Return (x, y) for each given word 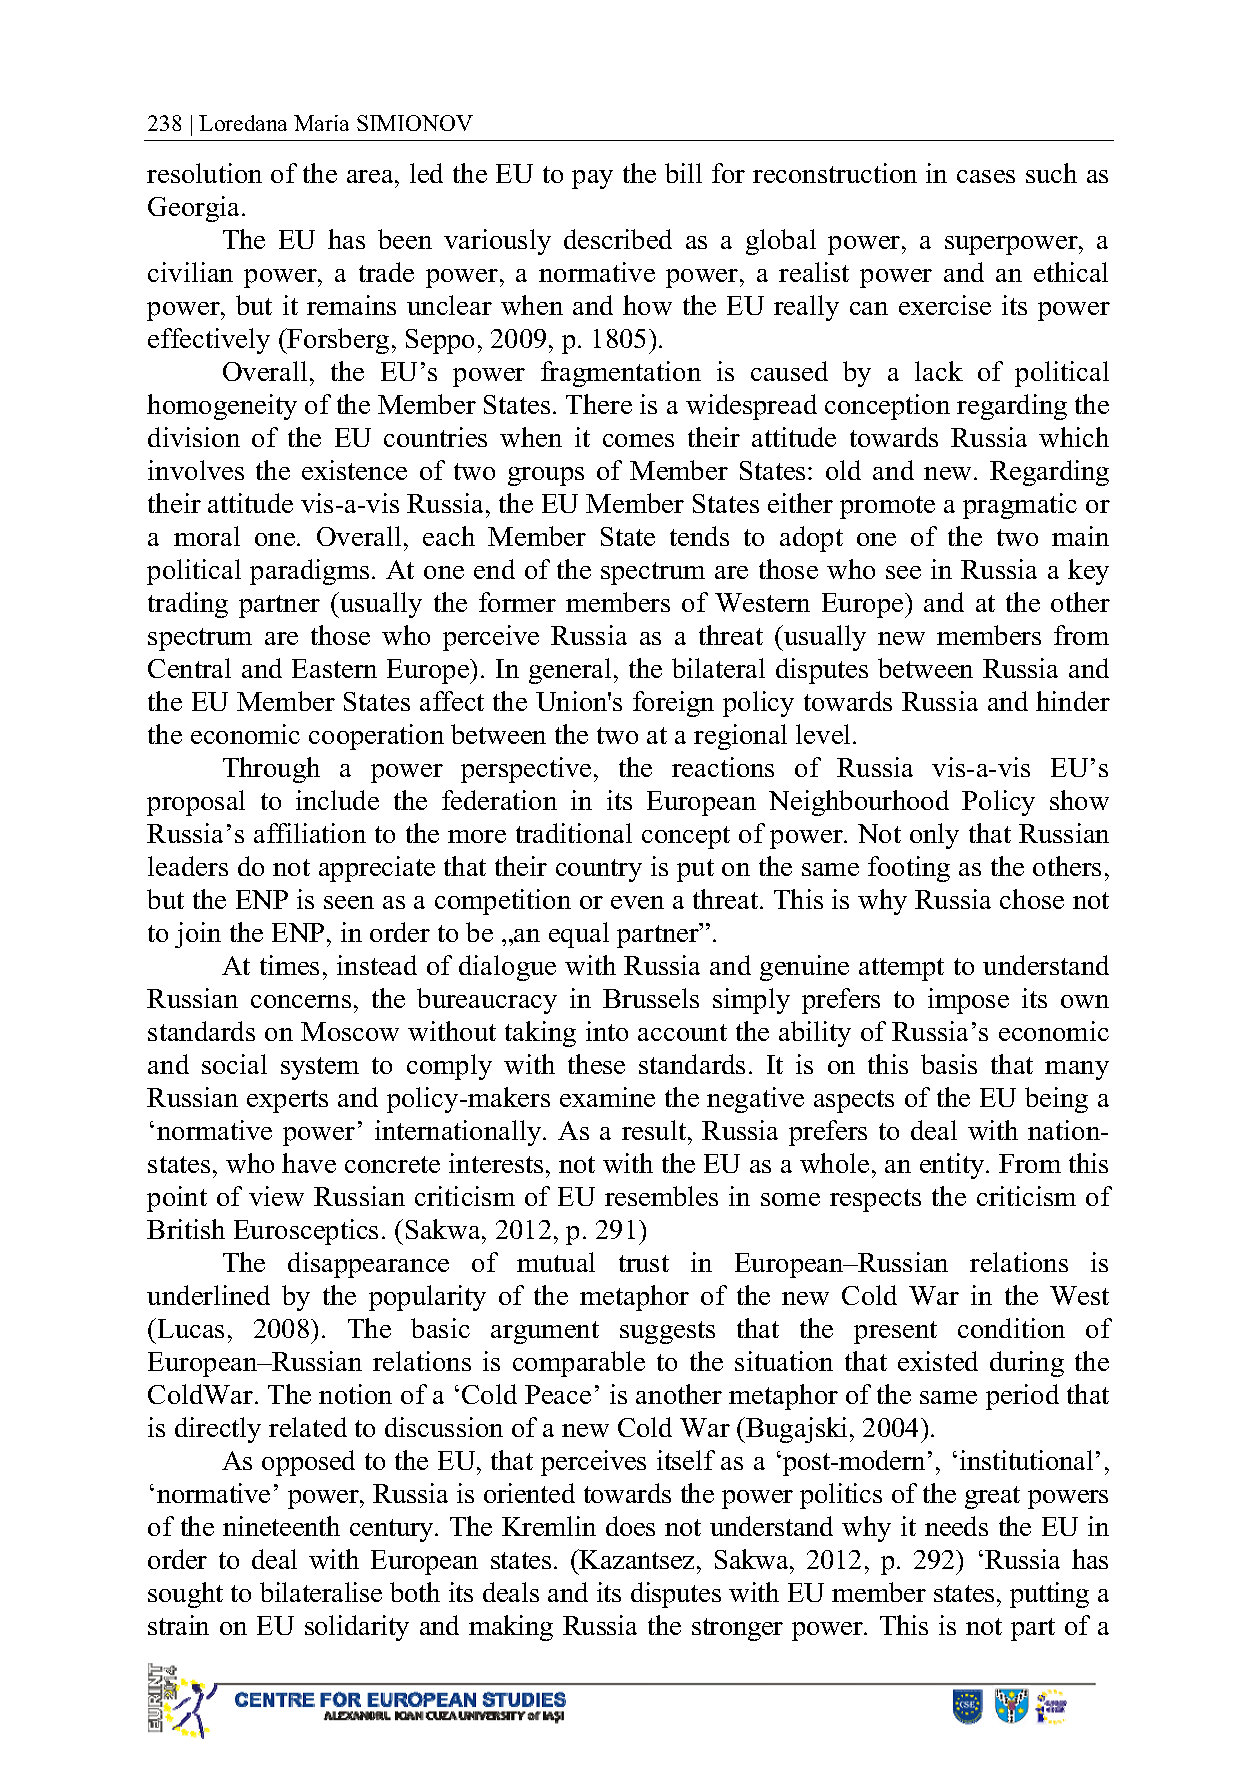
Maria (321, 123)
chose (1032, 899)
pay (592, 179)
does (630, 1526)
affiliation (310, 833)
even (637, 902)
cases (986, 176)
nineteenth (281, 1526)
